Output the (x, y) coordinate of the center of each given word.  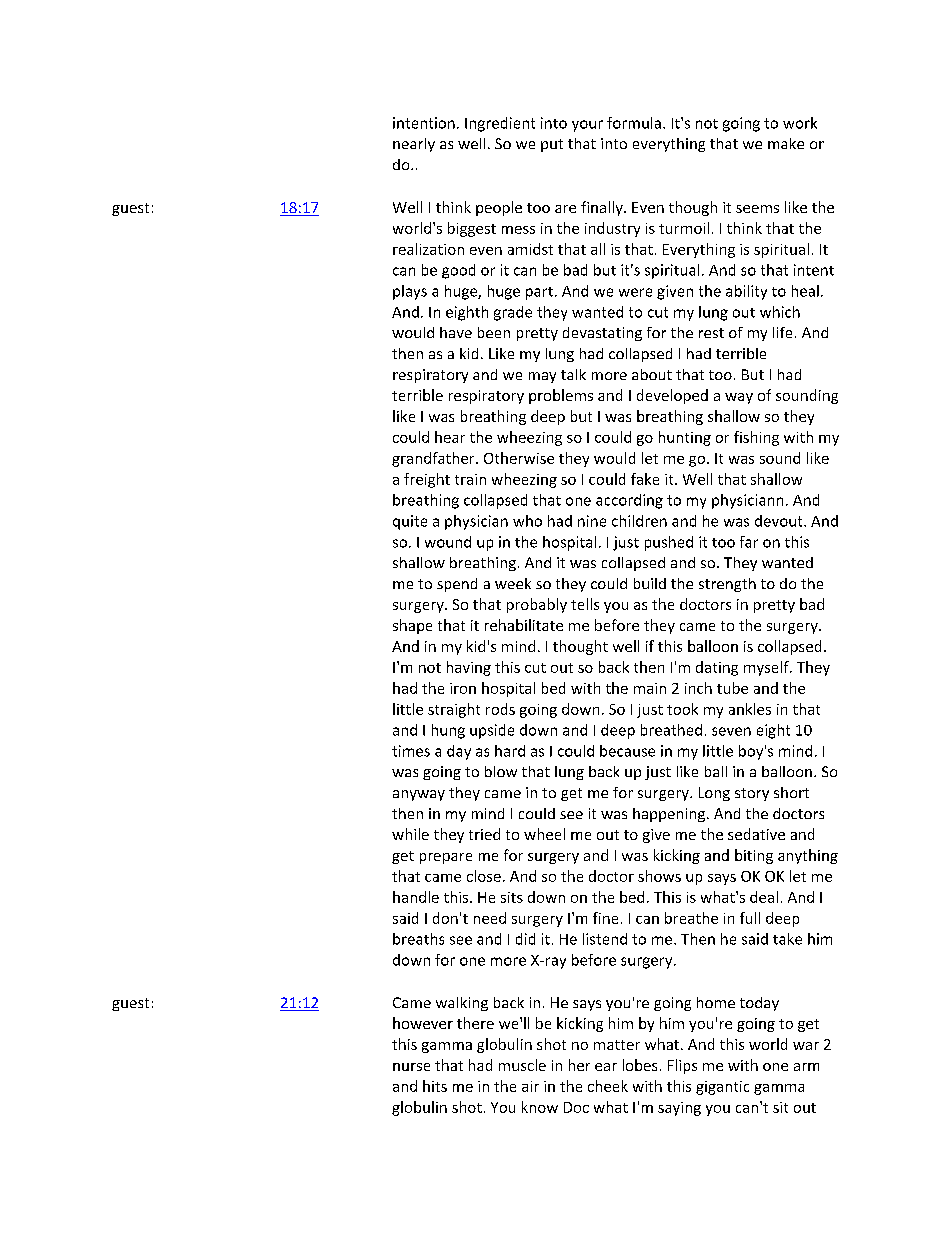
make (786, 143)
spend (457, 585)
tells (585, 604)
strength (727, 585)
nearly (414, 145)
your (587, 126)
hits (435, 1086)
